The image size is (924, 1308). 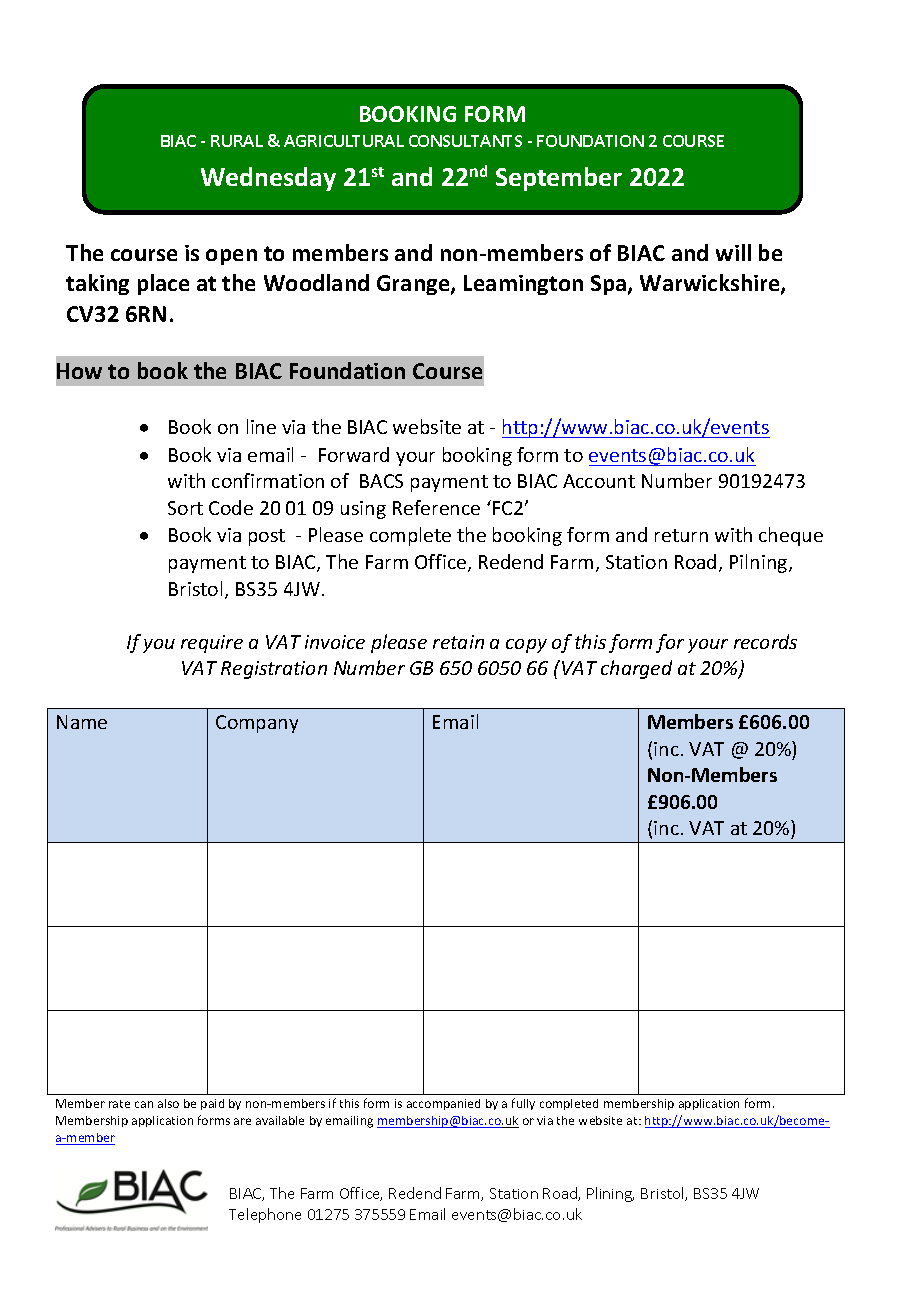 I want to click on charged, so click(x=636, y=669).
